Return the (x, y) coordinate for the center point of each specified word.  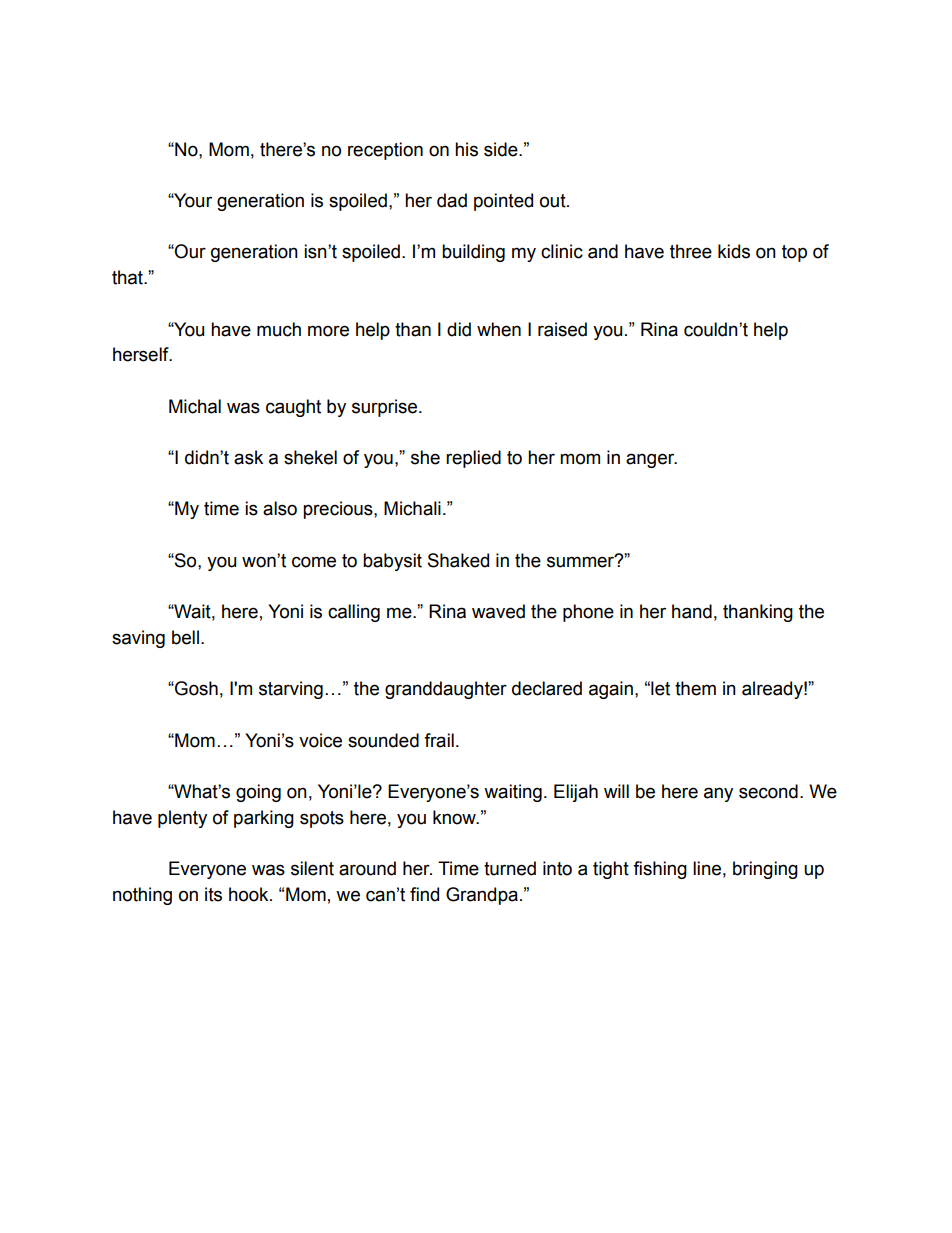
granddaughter (446, 690)
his (466, 149)
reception (385, 151)
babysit (392, 562)
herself (142, 354)
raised (562, 329)
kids (734, 251)
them (695, 688)
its (213, 894)
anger (651, 460)
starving (291, 690)
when (499, 329)
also (280, 508)
